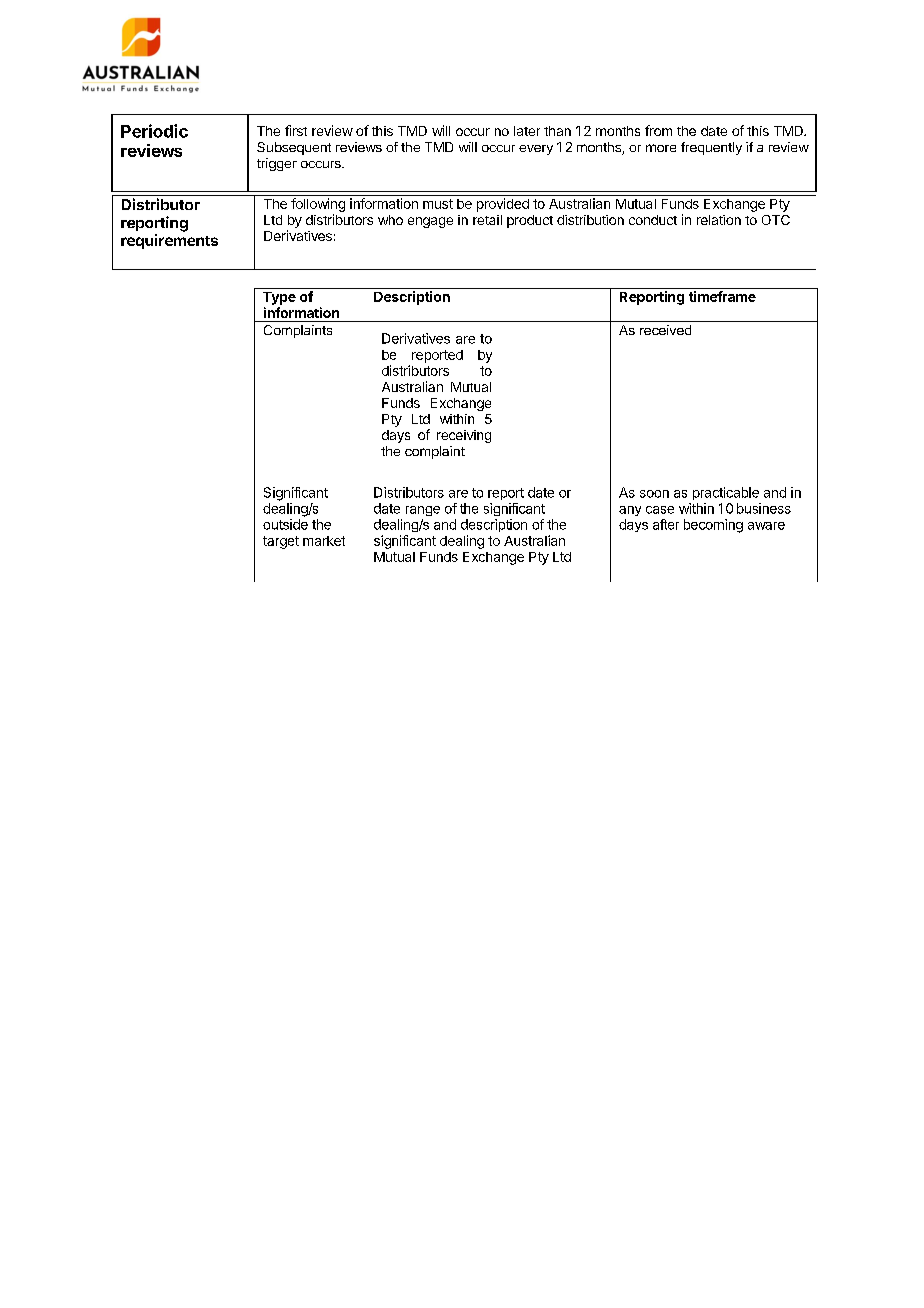  What do you see at coordinates (726, 493) in the page?
I see `practicable` at bounding box center [726, 493].
